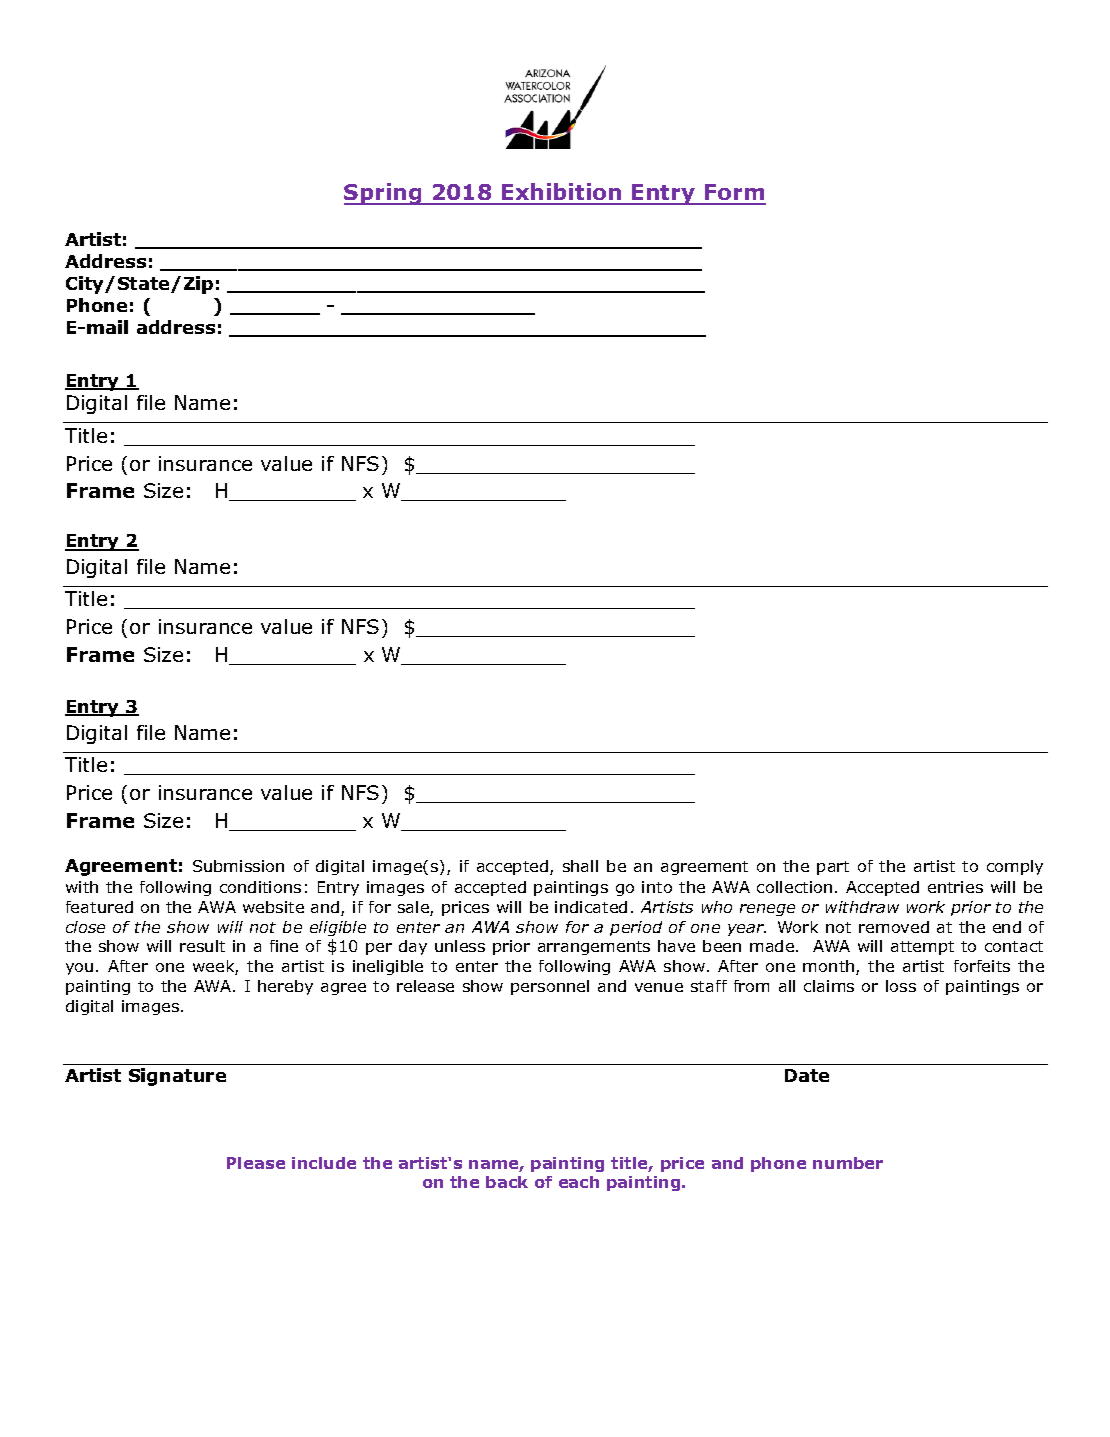 The height and width of the screenshot is (1437, 1110). I want to click on comply, so click(1015, 867).
